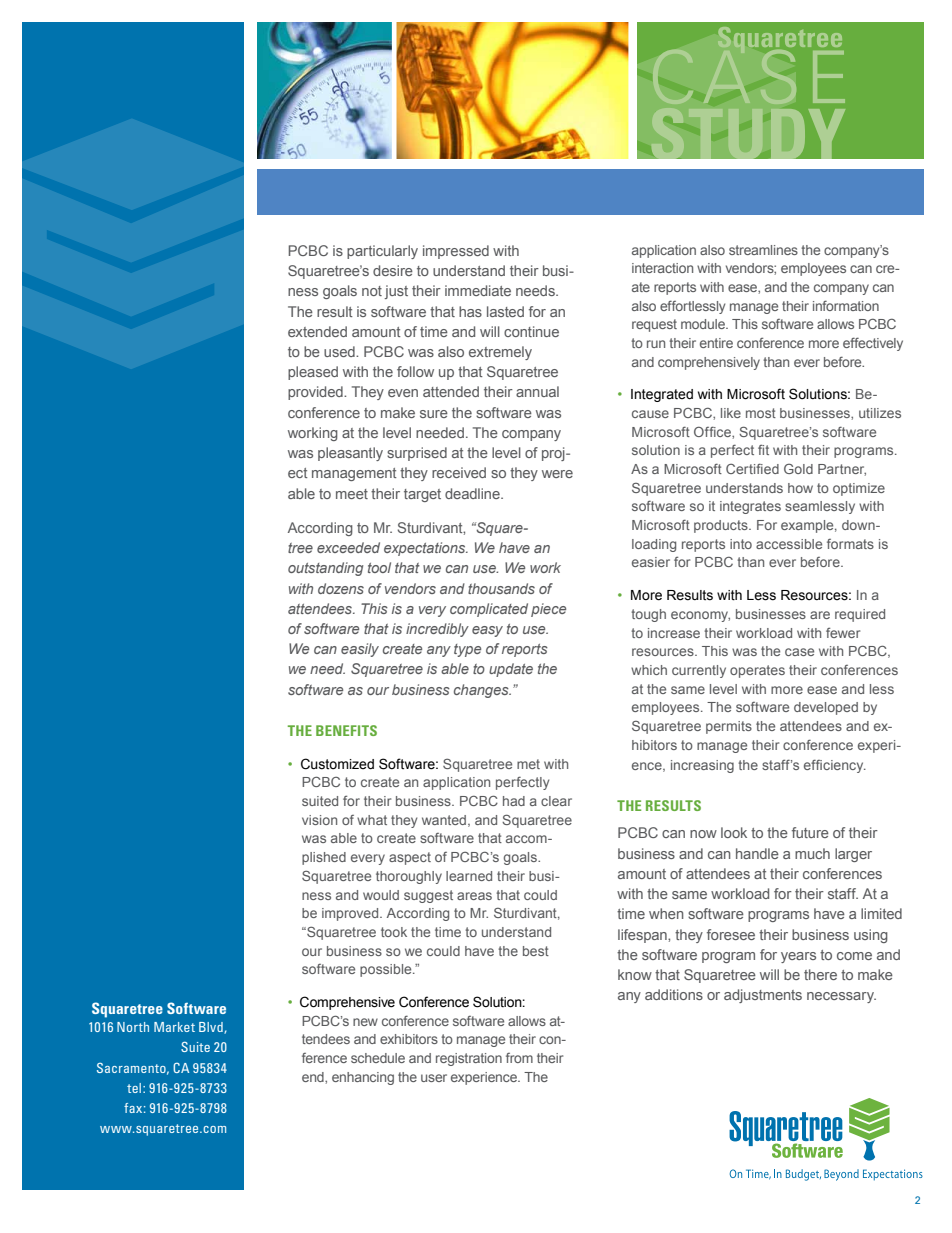 The height and width of the document is (1233, 952). What do you see at coordinates (519, 1058) in the document?
I see `from` at bounding box center [519, 1058].
